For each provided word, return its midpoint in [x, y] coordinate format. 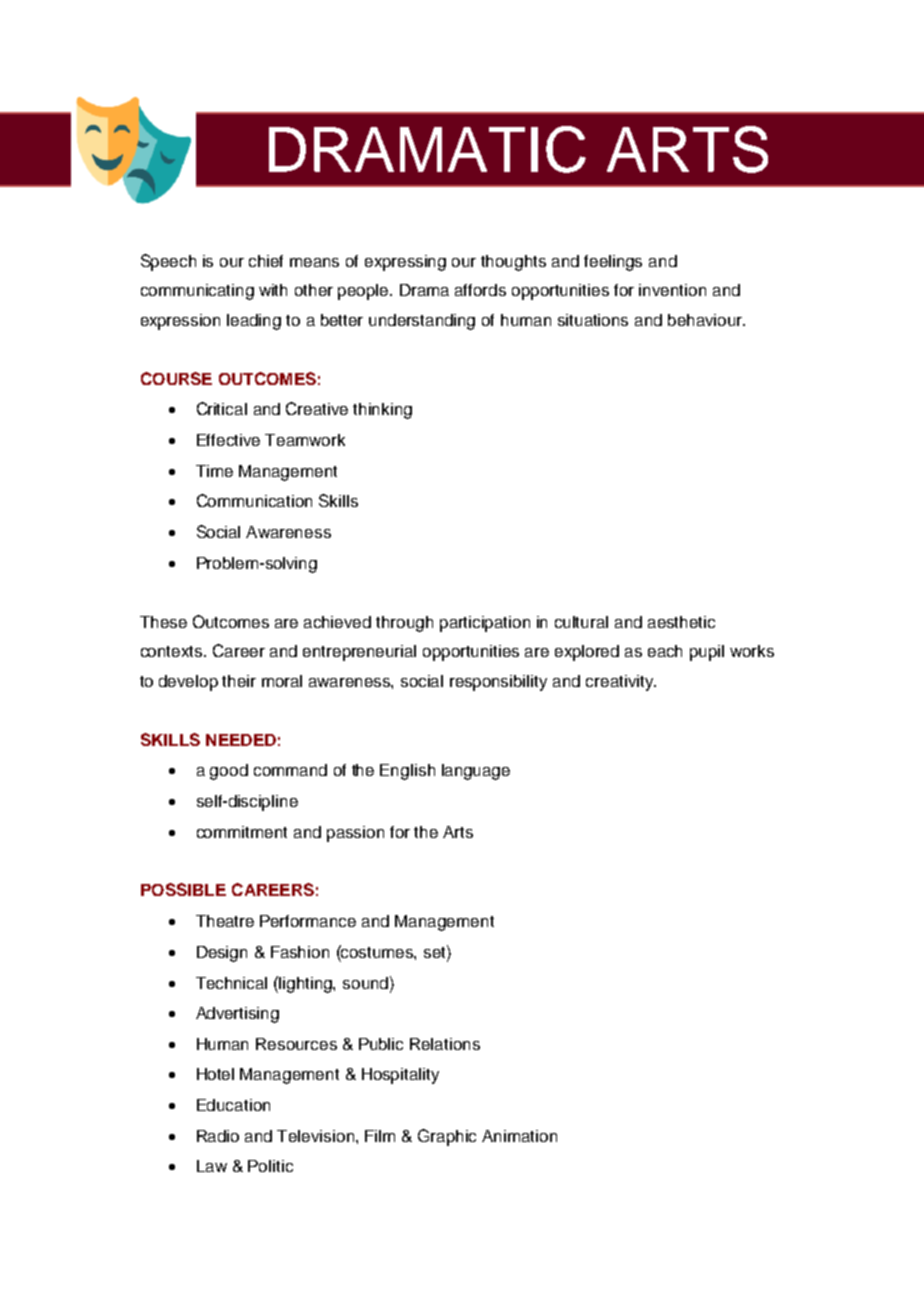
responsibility [498, 683]
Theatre [225, 921]
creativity [621, 683]
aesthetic [681, 622]
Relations [445, 1044]
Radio [218, 1136]
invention [672, 290]
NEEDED [241, 740]
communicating [197, 292]
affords [480, 290]
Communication [254, 500]
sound [367, 982]
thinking [382, 411]
